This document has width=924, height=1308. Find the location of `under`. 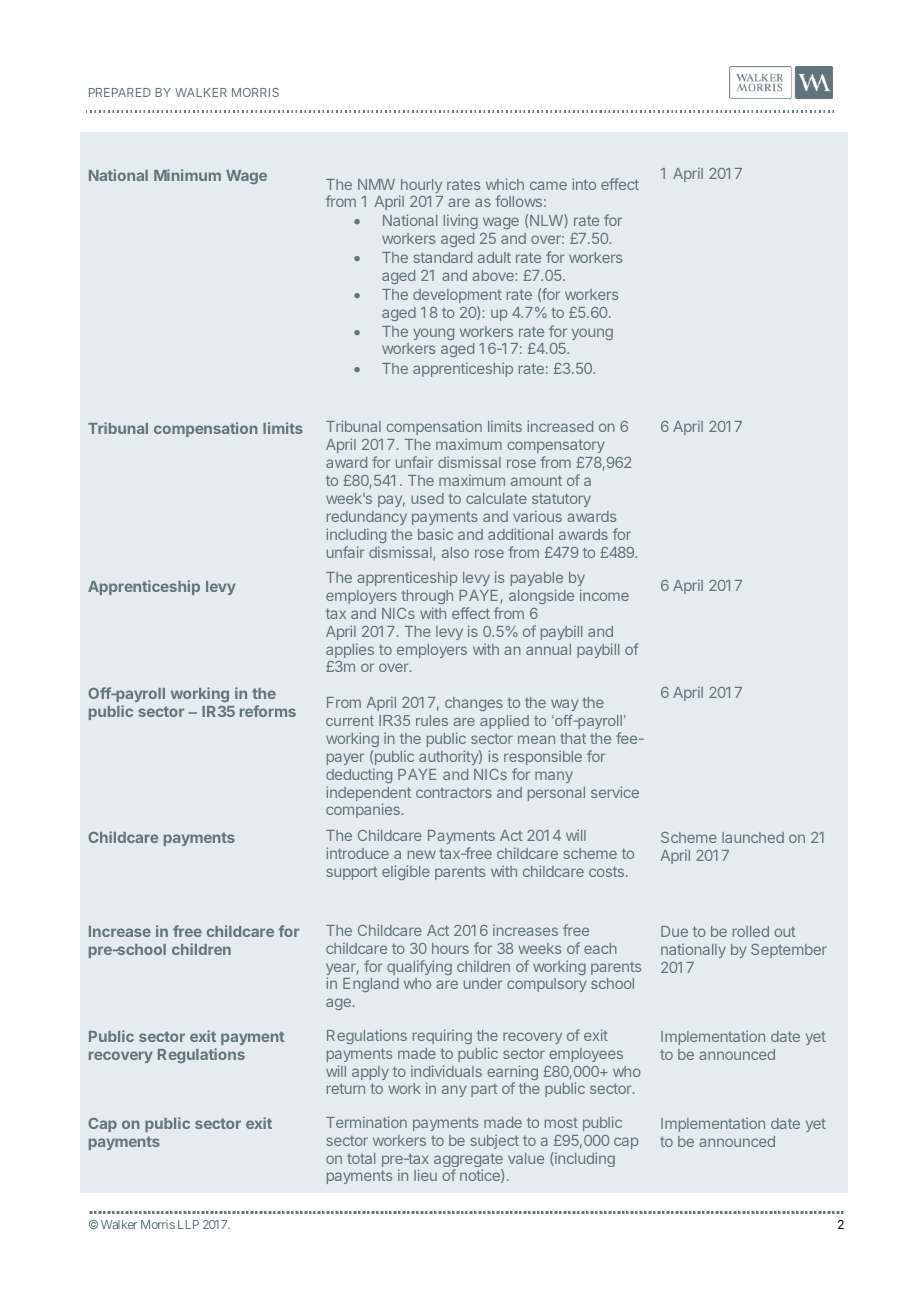

under is located at coordinates (483, 983).
